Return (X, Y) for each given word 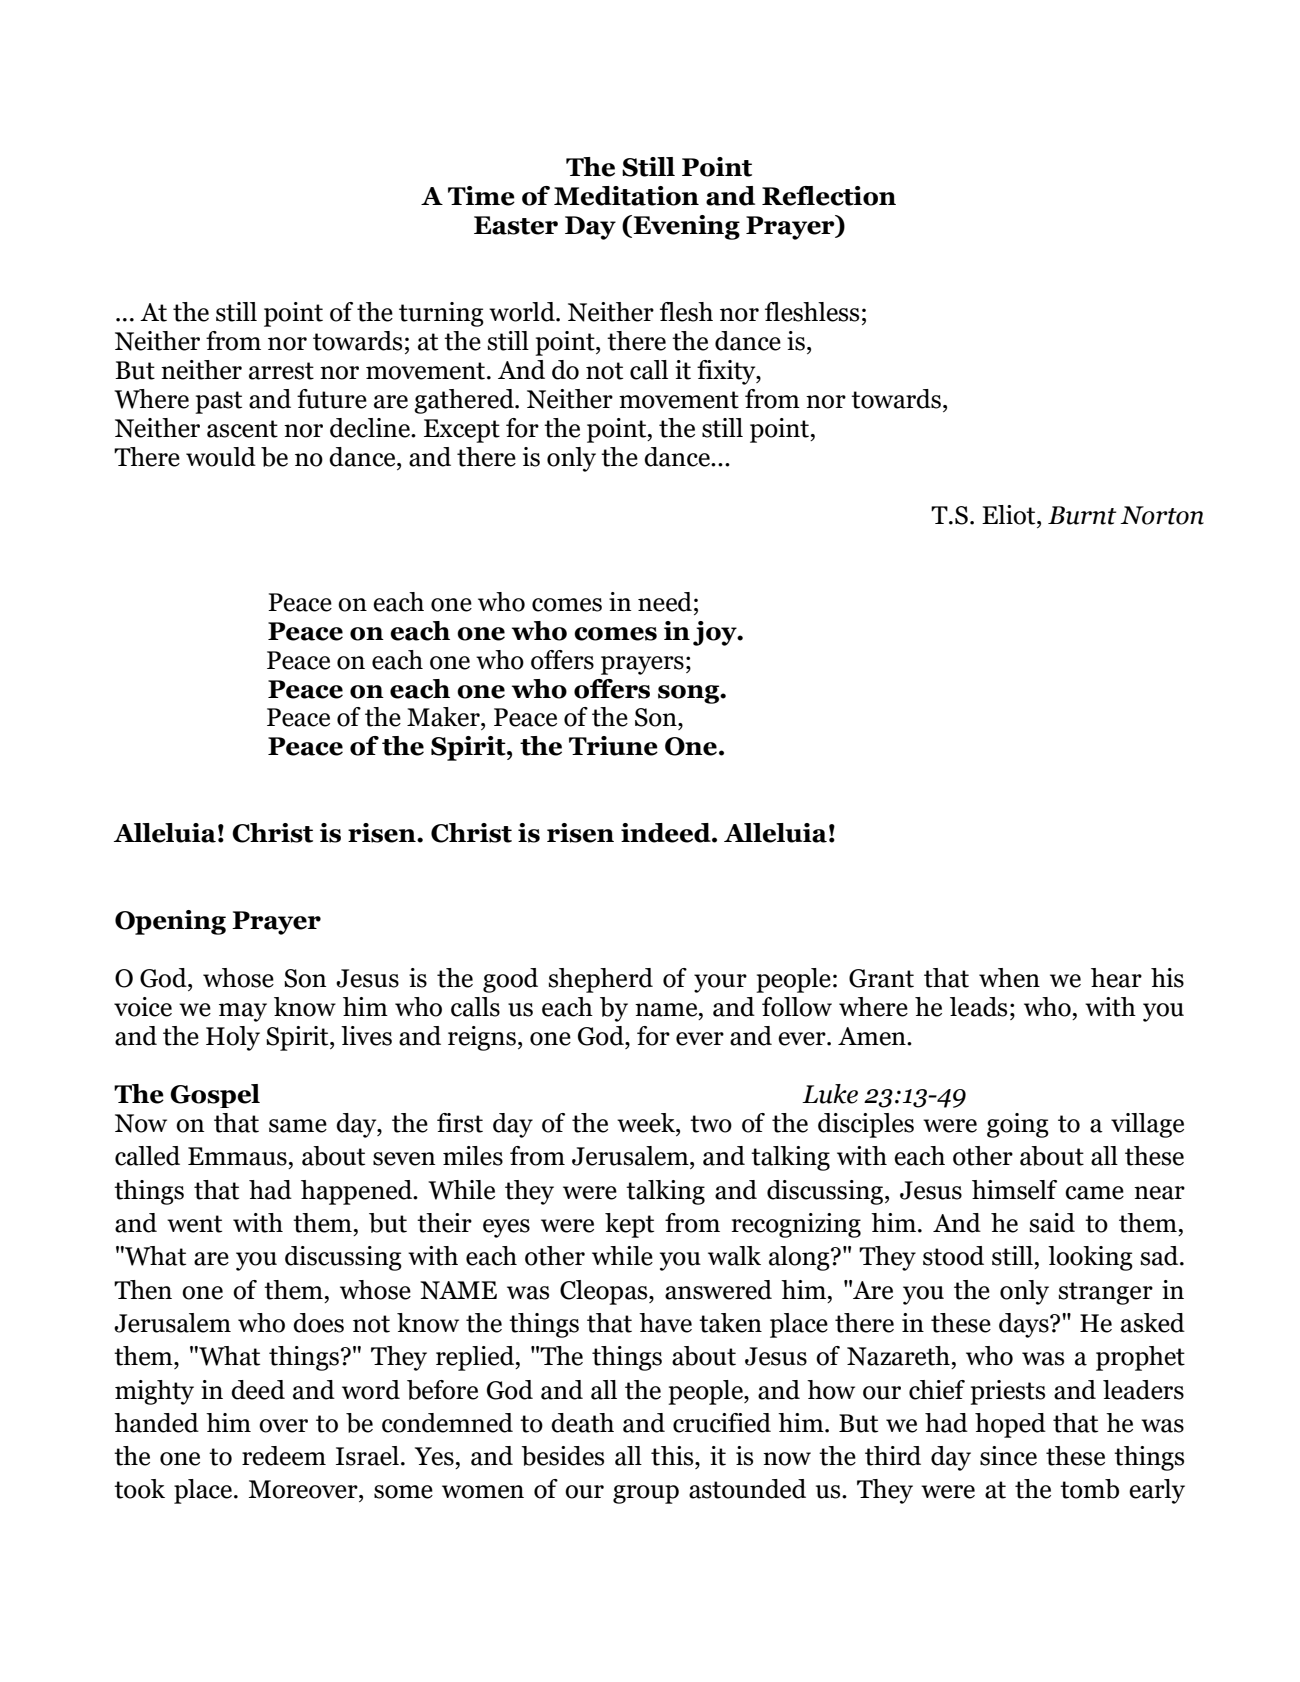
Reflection (829, 196)
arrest (281, 371)
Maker (444, 717)
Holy (233, 1038)
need (665, 602)
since (1008, 1456)
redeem (284, 1456)
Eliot (1010, 515)
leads (978, 1007)
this (673, 1456)
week (647, 1123)
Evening (685, 227)
